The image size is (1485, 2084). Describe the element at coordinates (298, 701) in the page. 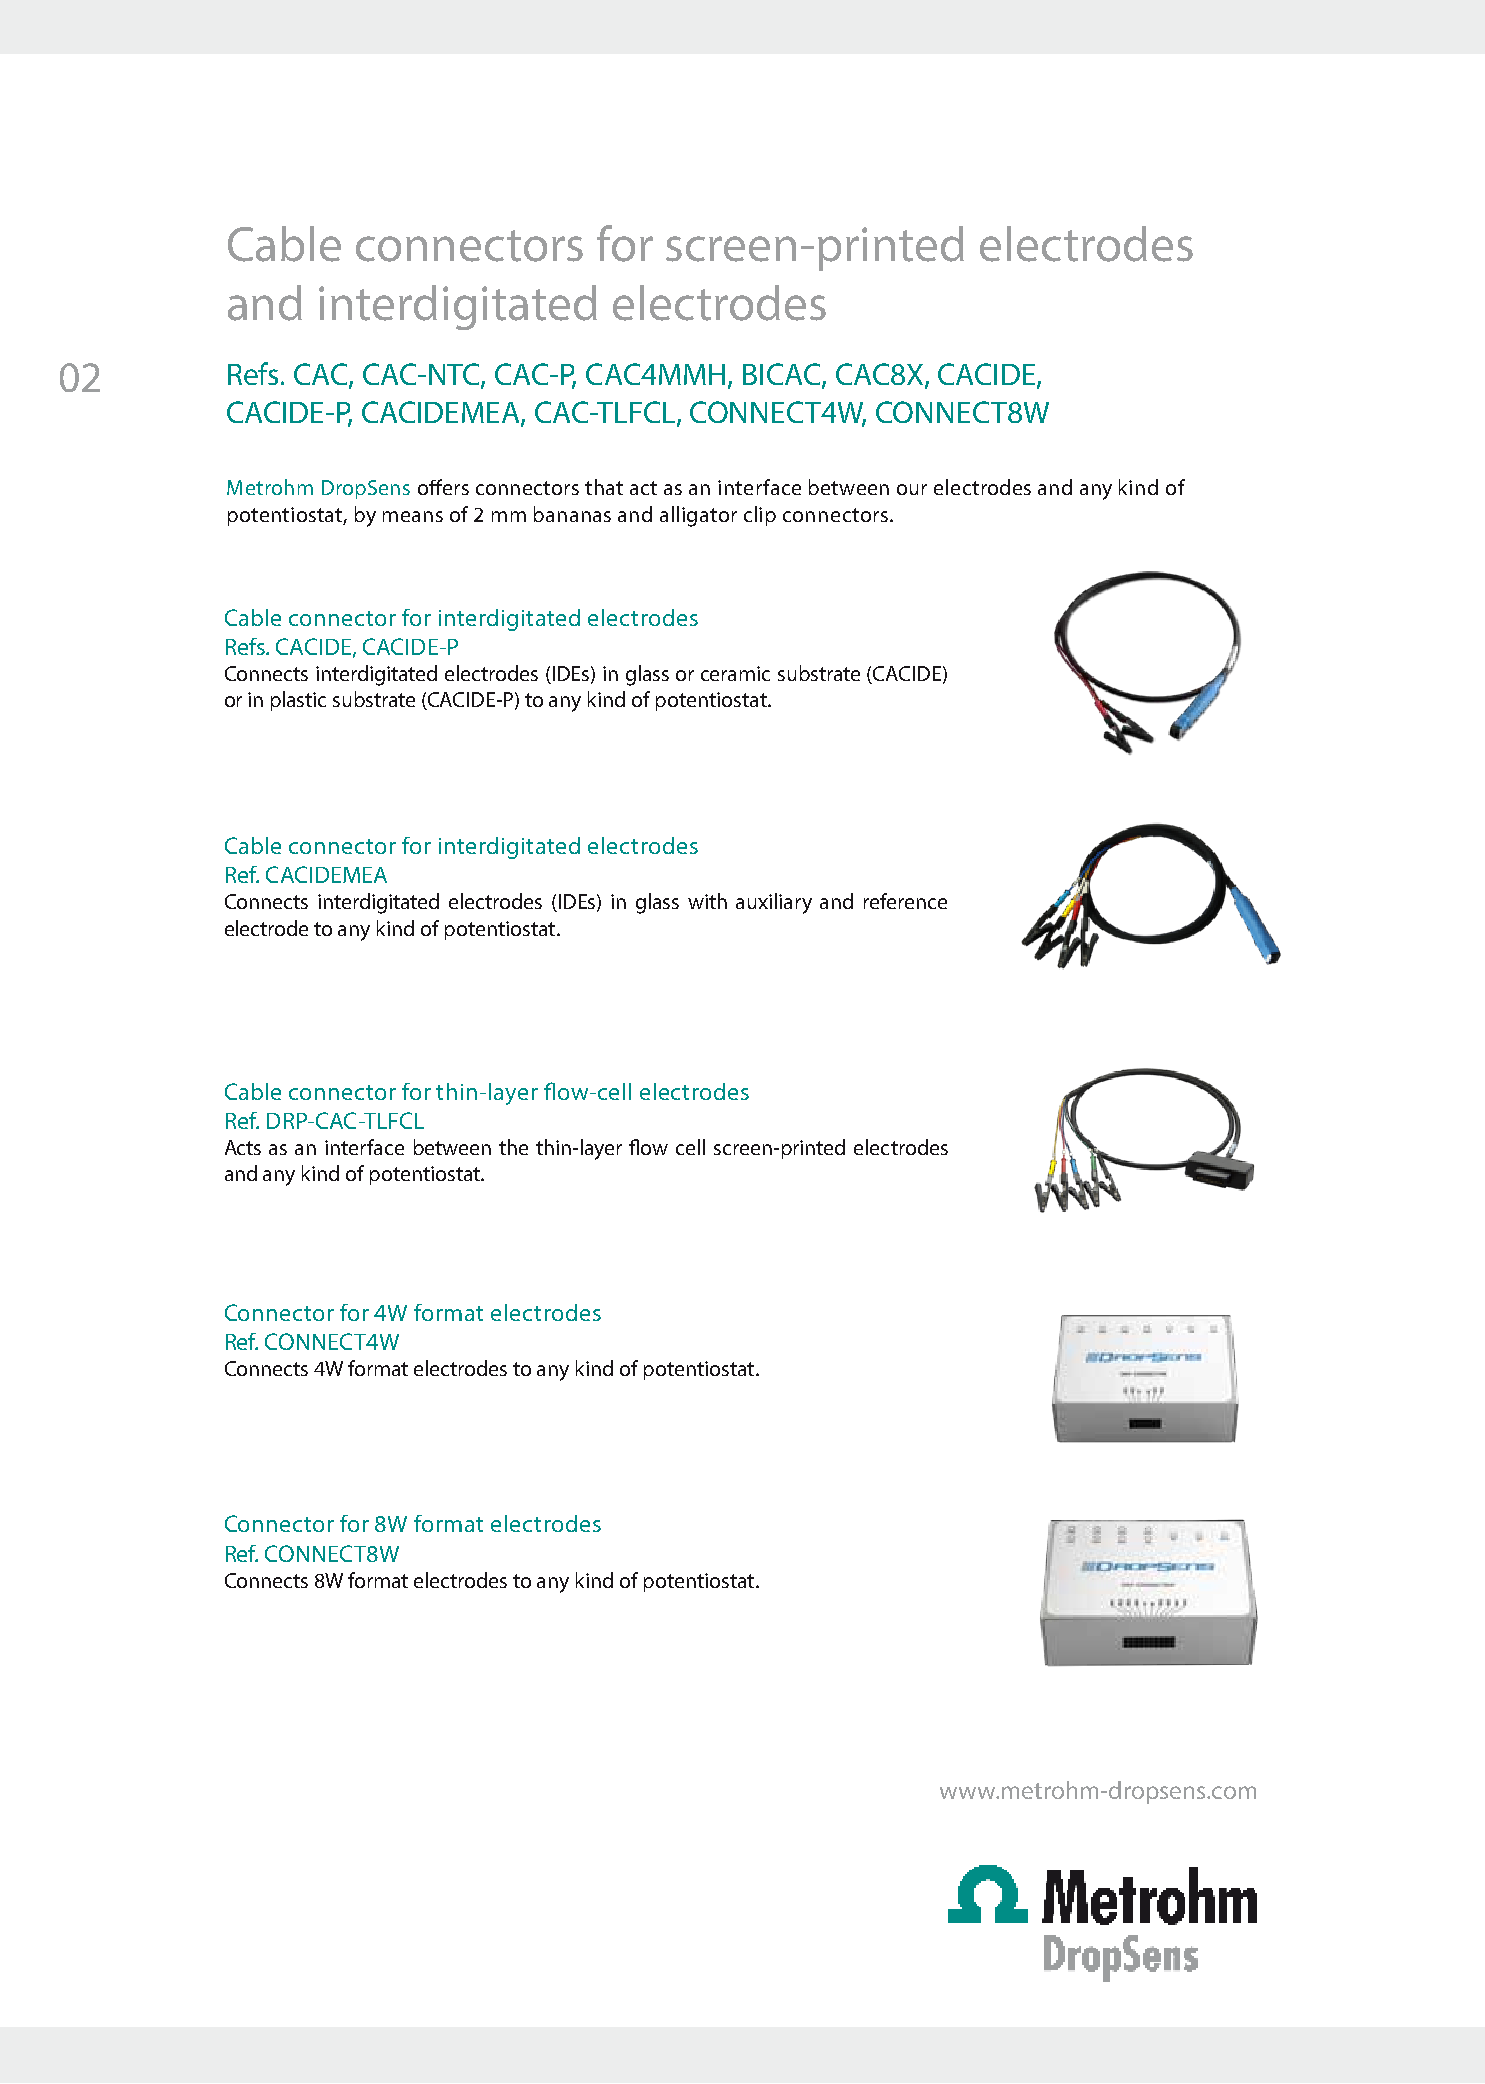

I see `plastic` at that location.
